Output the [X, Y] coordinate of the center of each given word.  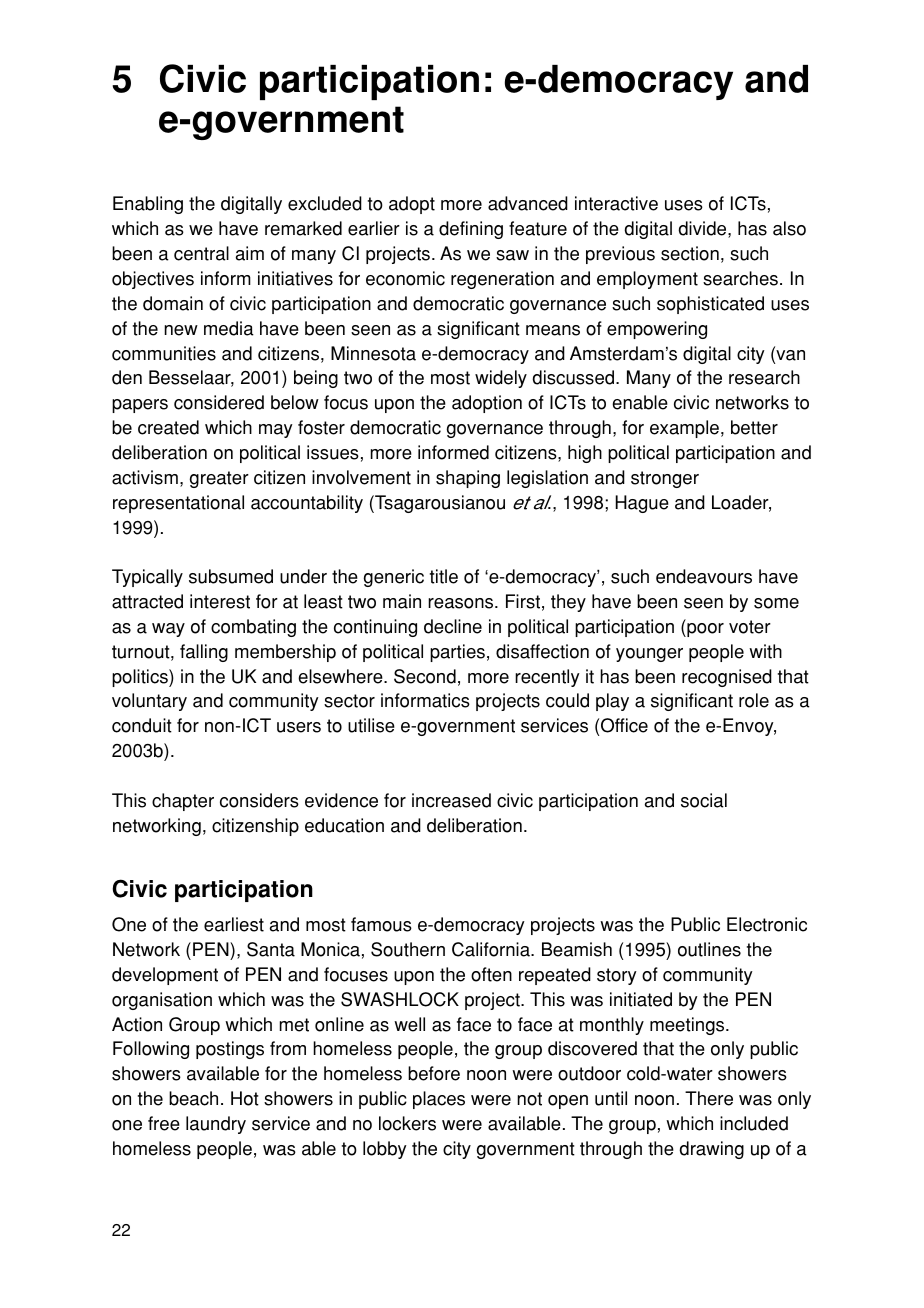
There [709, 1098]
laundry [216, 1125]
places [439, 1100]
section [690, 253]
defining [471, 230]
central [201, 253]
